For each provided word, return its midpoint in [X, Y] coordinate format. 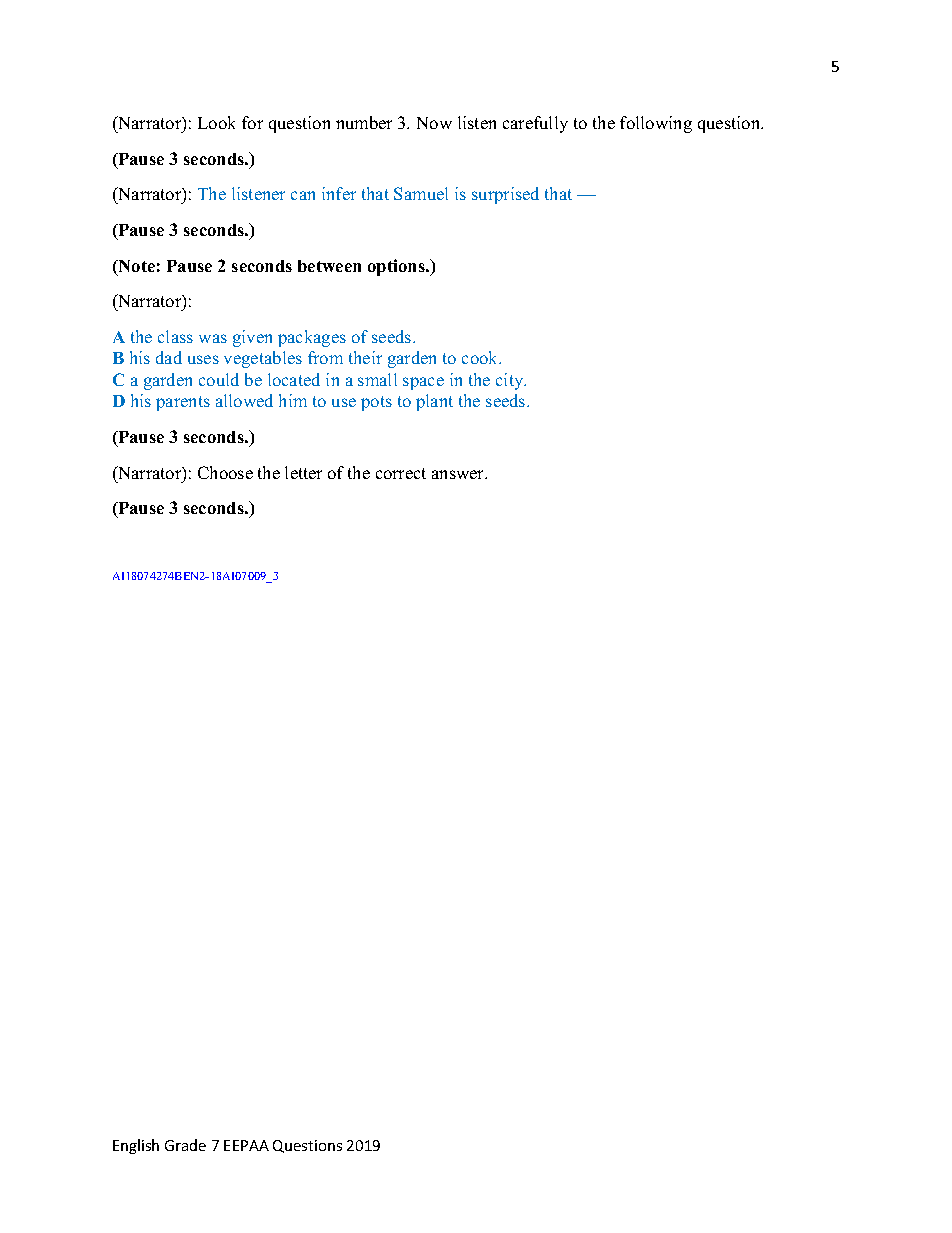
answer [459, 474]
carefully [535, 124]
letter [303, 472]
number [364, 122]
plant [434, 402]
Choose [225, 472]
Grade [185, 1145]
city [511, 381]
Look [216, 122]
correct [401, 473]
